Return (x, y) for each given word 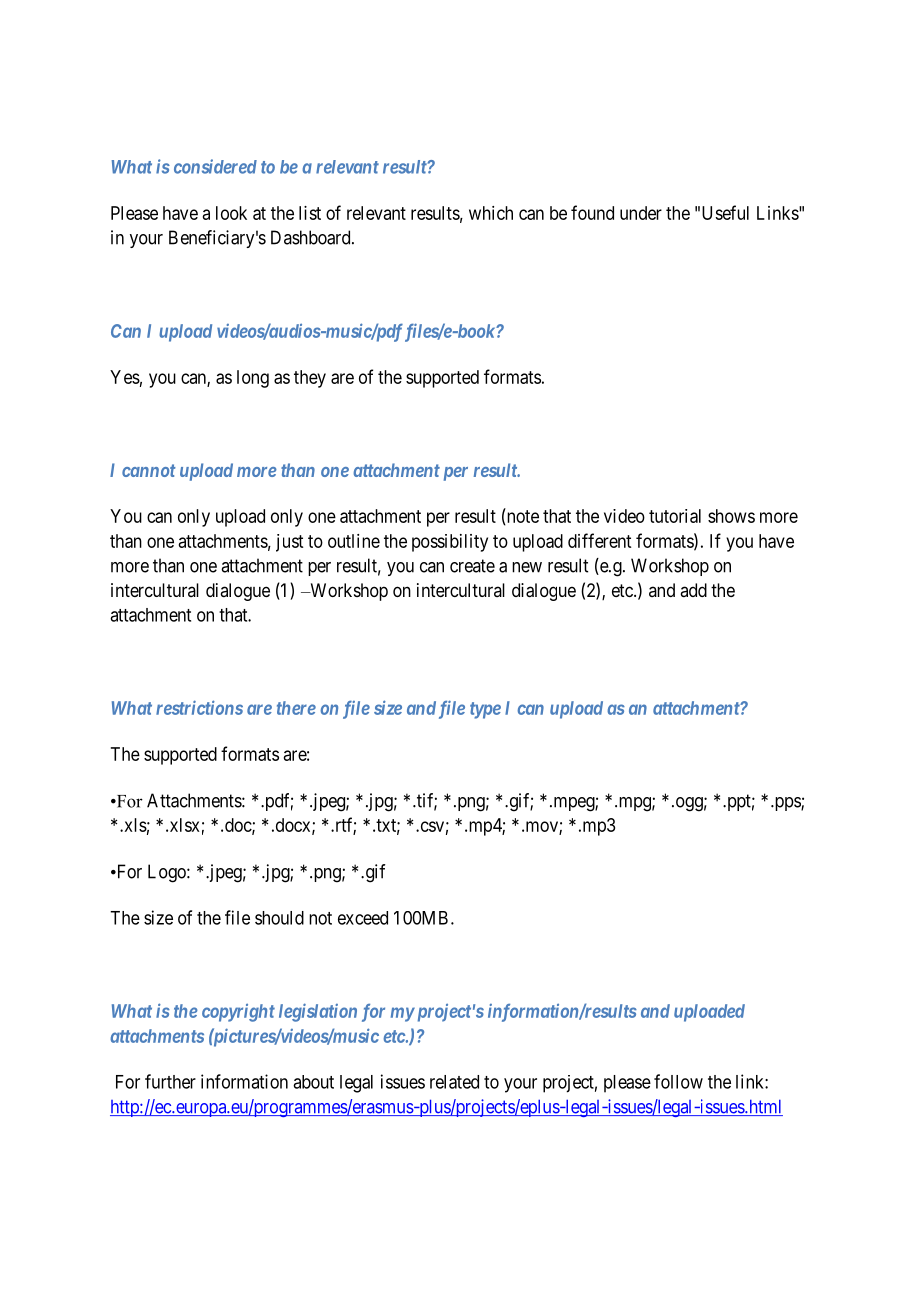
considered (215, 166)
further (170, 1081)
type (485, 710)
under (641, 213)
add (693, 590)
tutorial (675, 516)
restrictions (199, 707)
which (491, 213)
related (454, 1082)
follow (678, 1081)
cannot (149, 470)
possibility (450, 543)
